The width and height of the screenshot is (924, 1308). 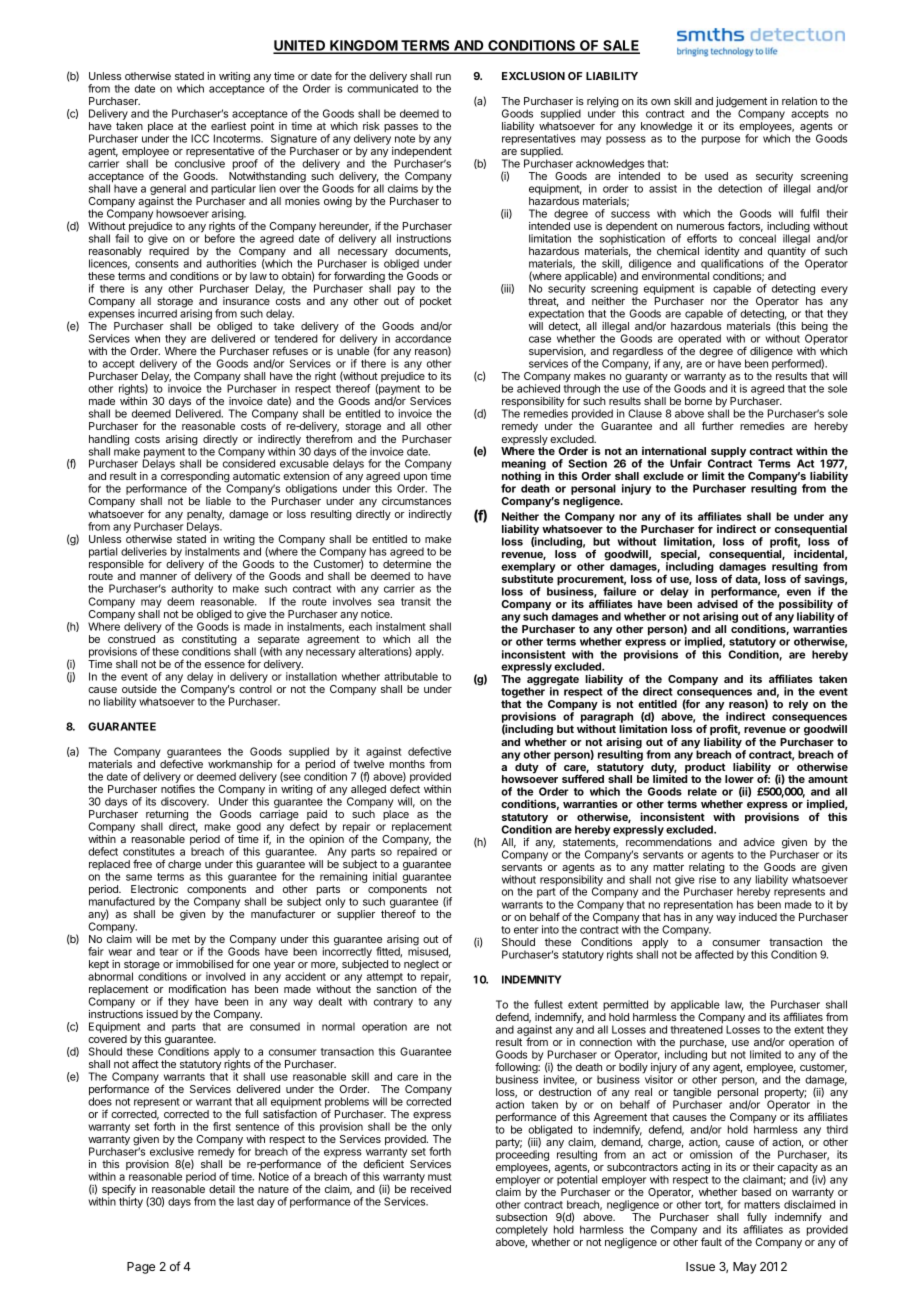 I want to click on fault, so click(x=711, y=1241).
